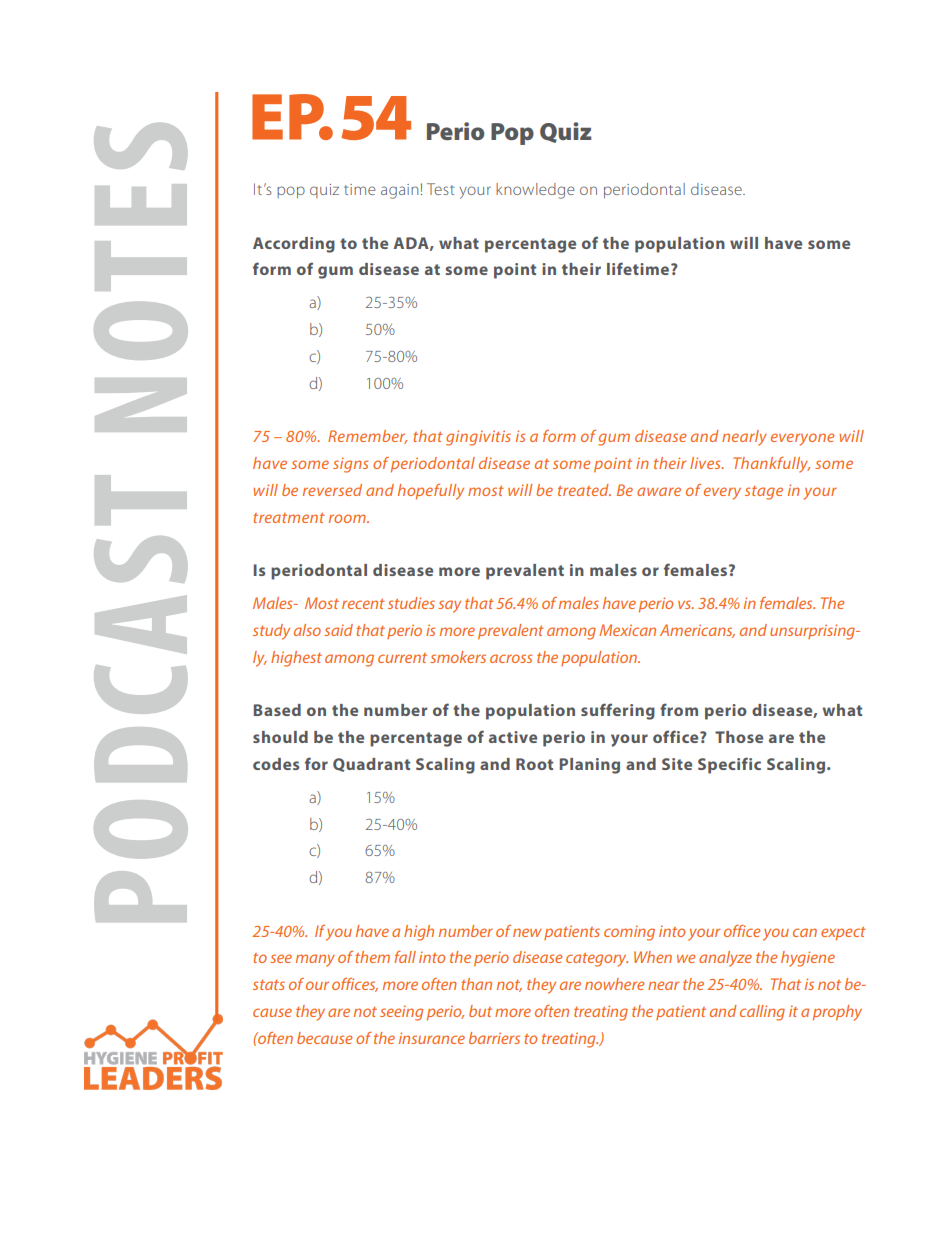  Describe the element at coordinates (697, 631) in the screenshot. I see `Americans` at that location.
